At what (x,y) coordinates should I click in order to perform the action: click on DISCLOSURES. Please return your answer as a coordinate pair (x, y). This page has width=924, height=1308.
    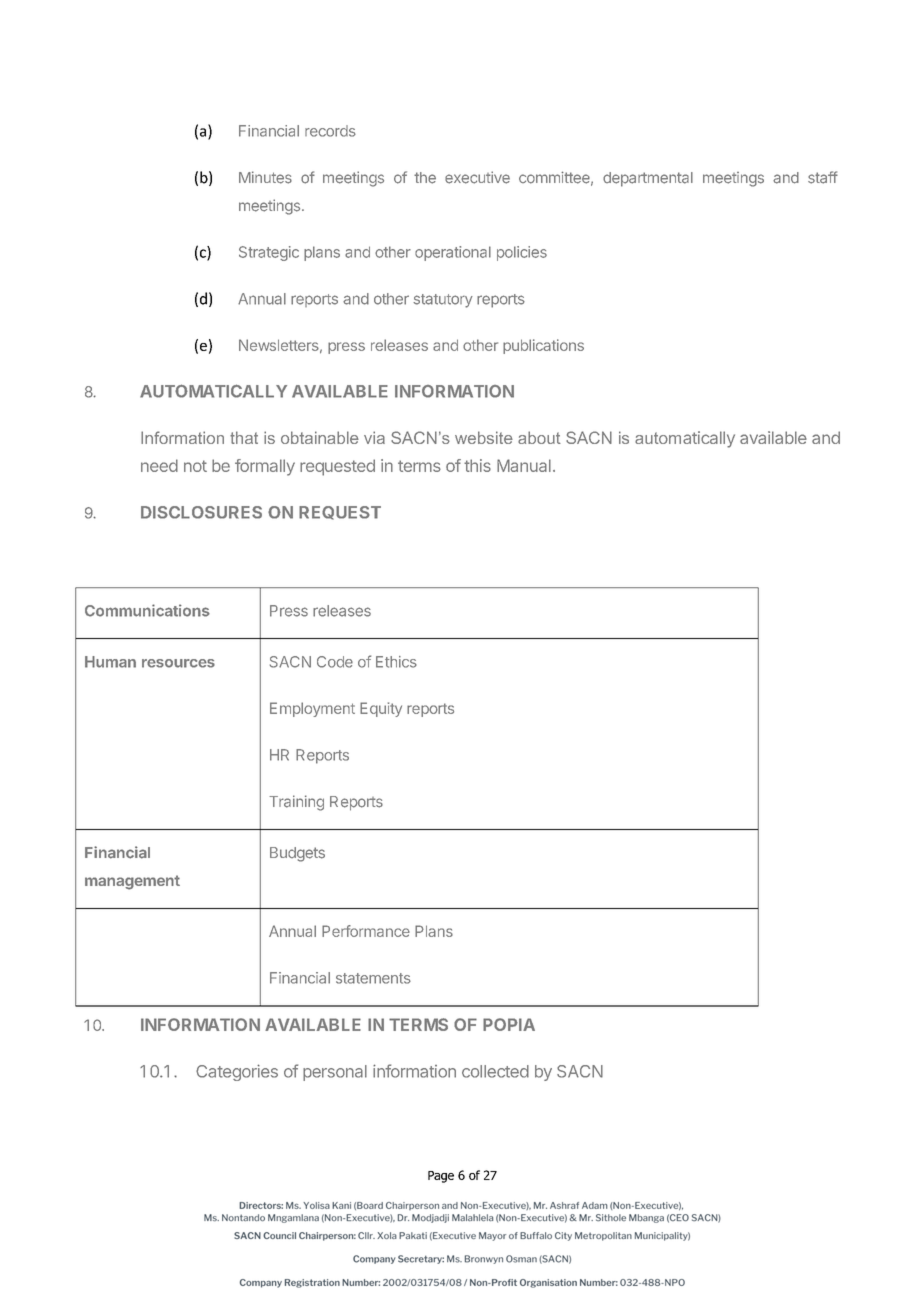
    Looking at the image, I should click on (201, 512).
